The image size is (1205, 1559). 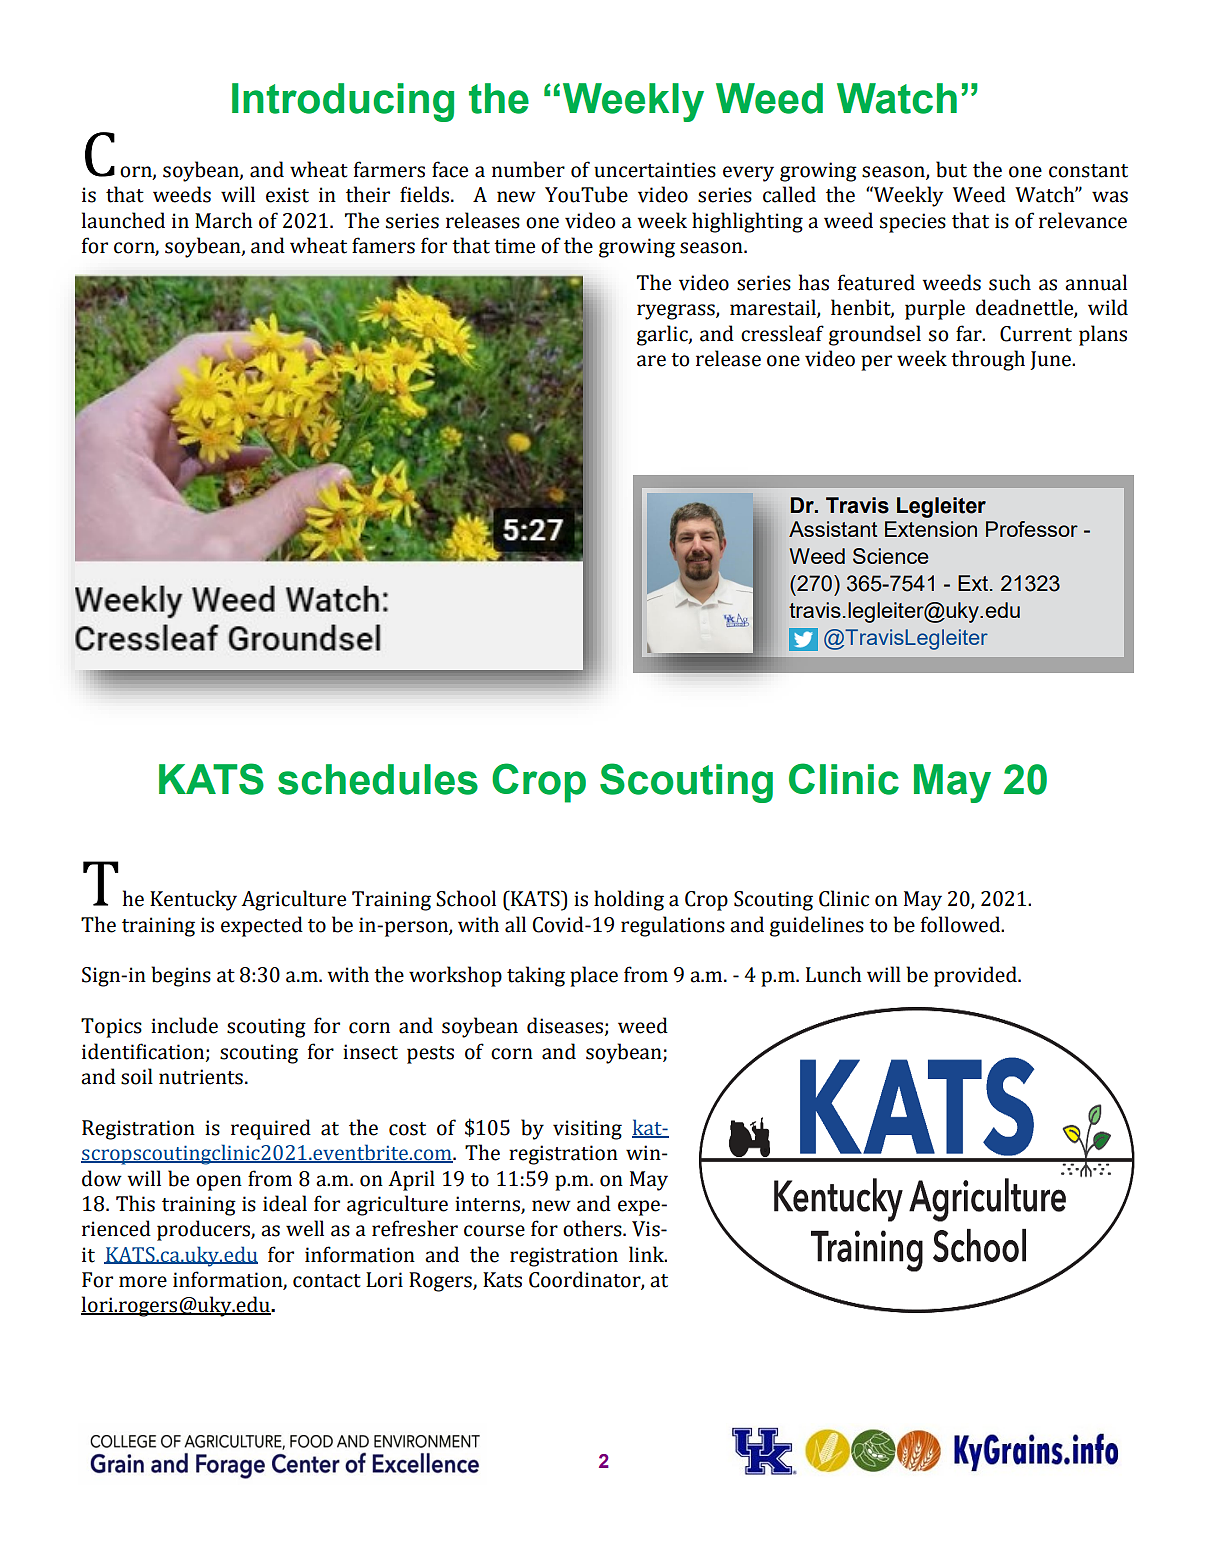 I want to click on uncertainties, so click(x=655, y=170).
